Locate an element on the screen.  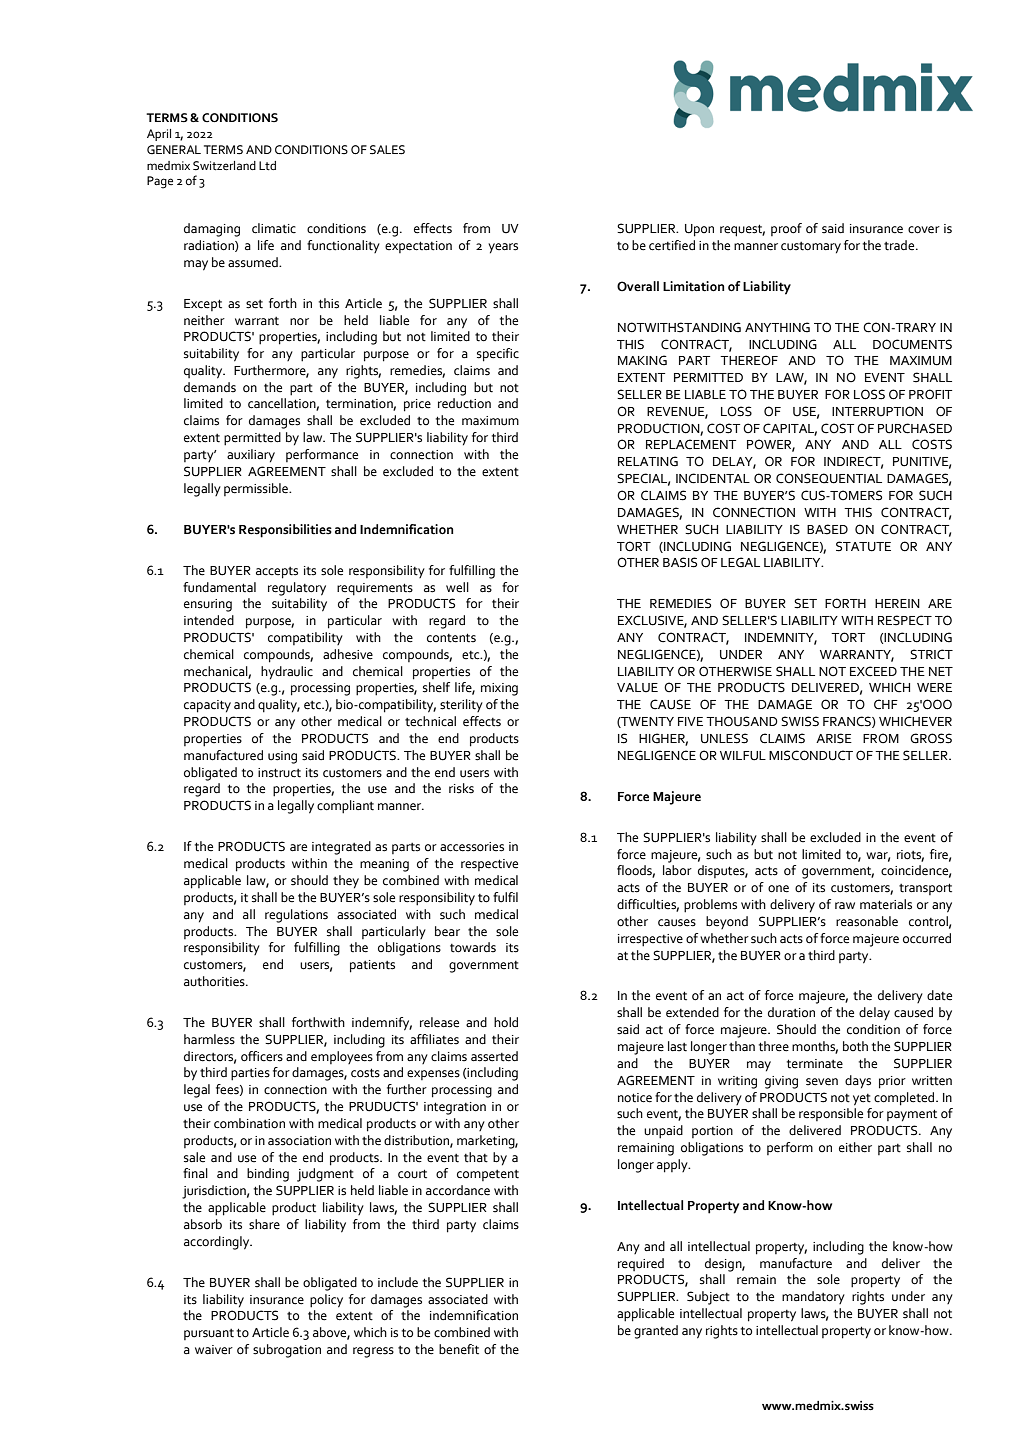
intended is located at coordinates (209, 620).
